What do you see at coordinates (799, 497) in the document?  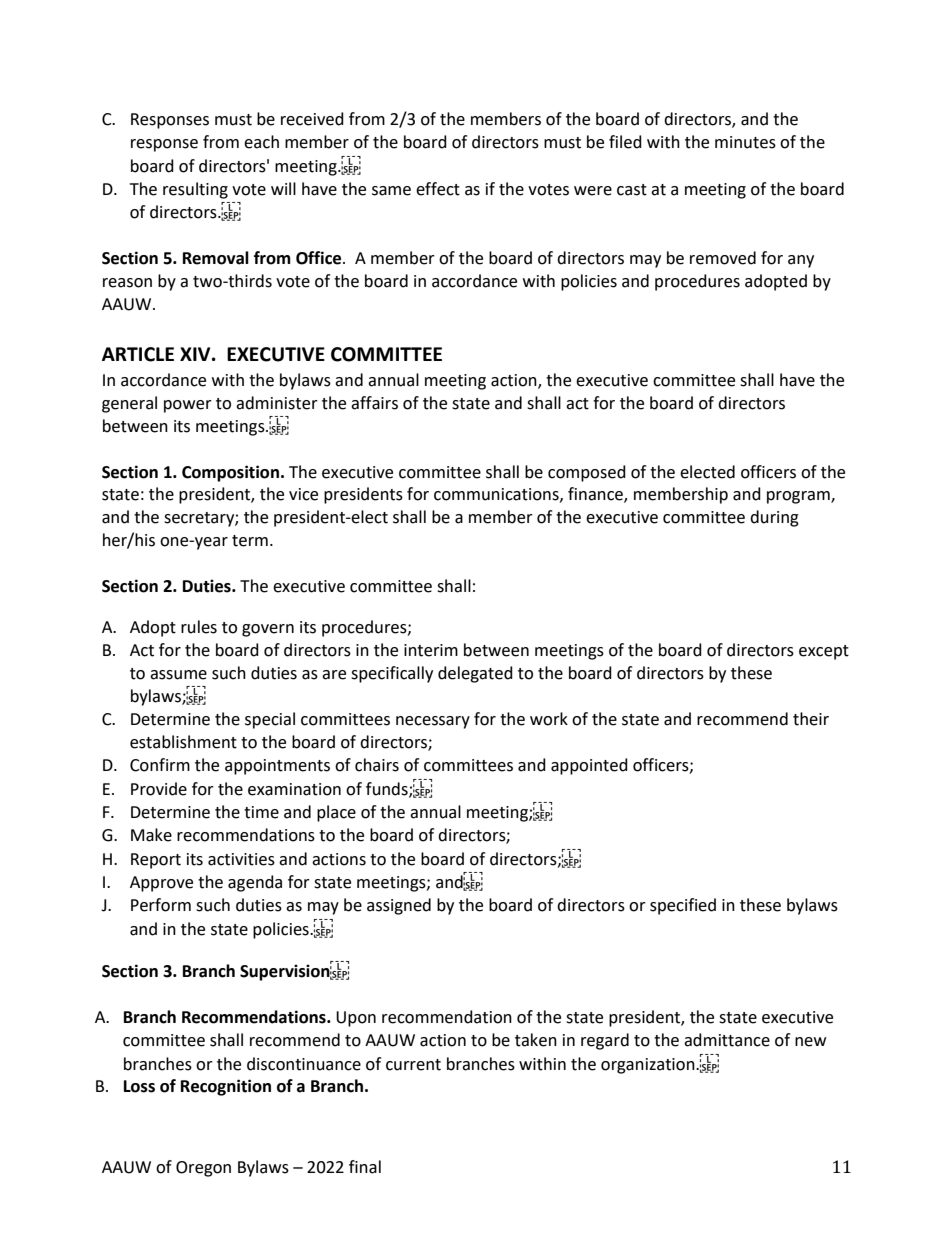 I see `program` at bounding box center [799, 497].
